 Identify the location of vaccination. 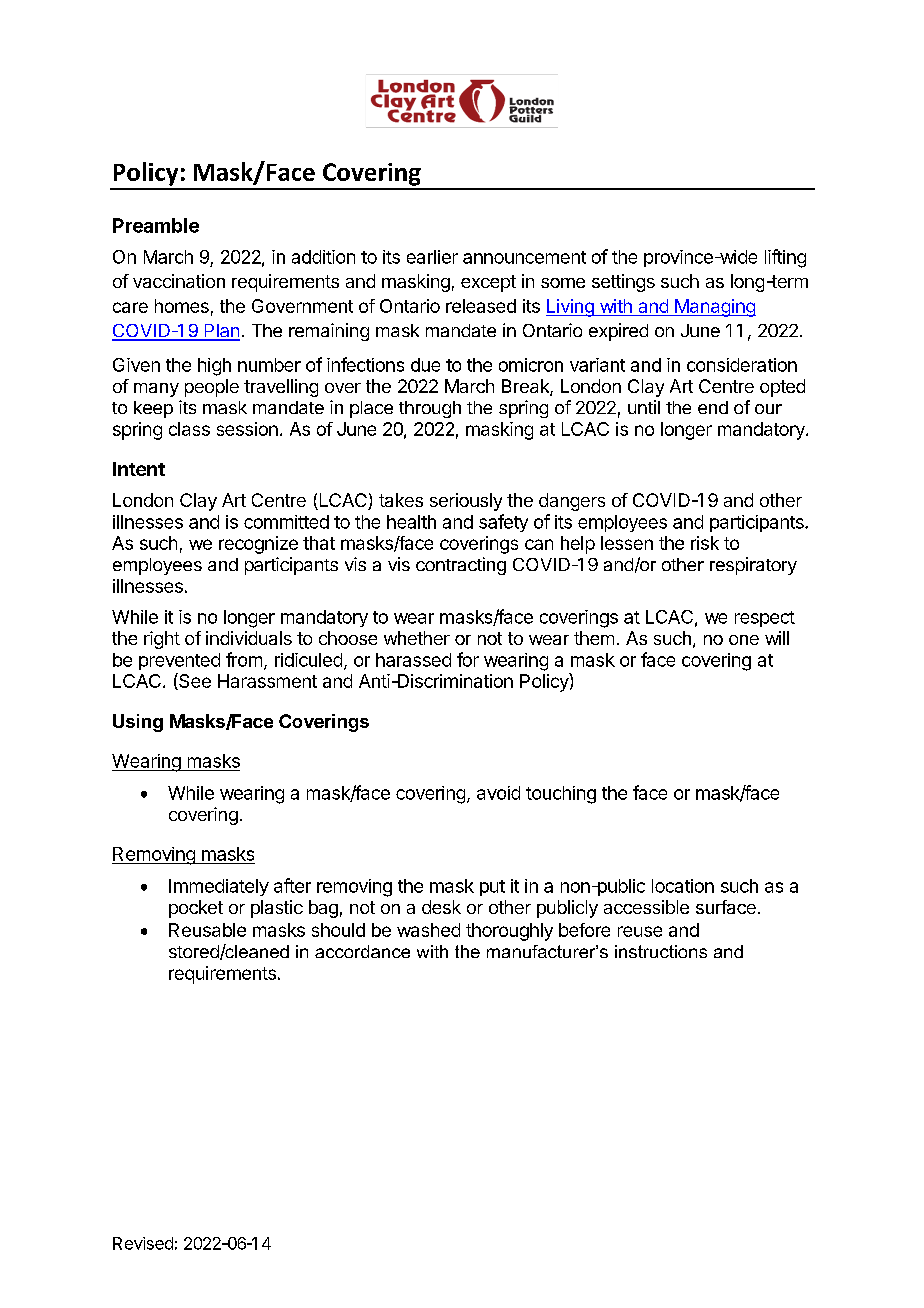
(179, 281).
